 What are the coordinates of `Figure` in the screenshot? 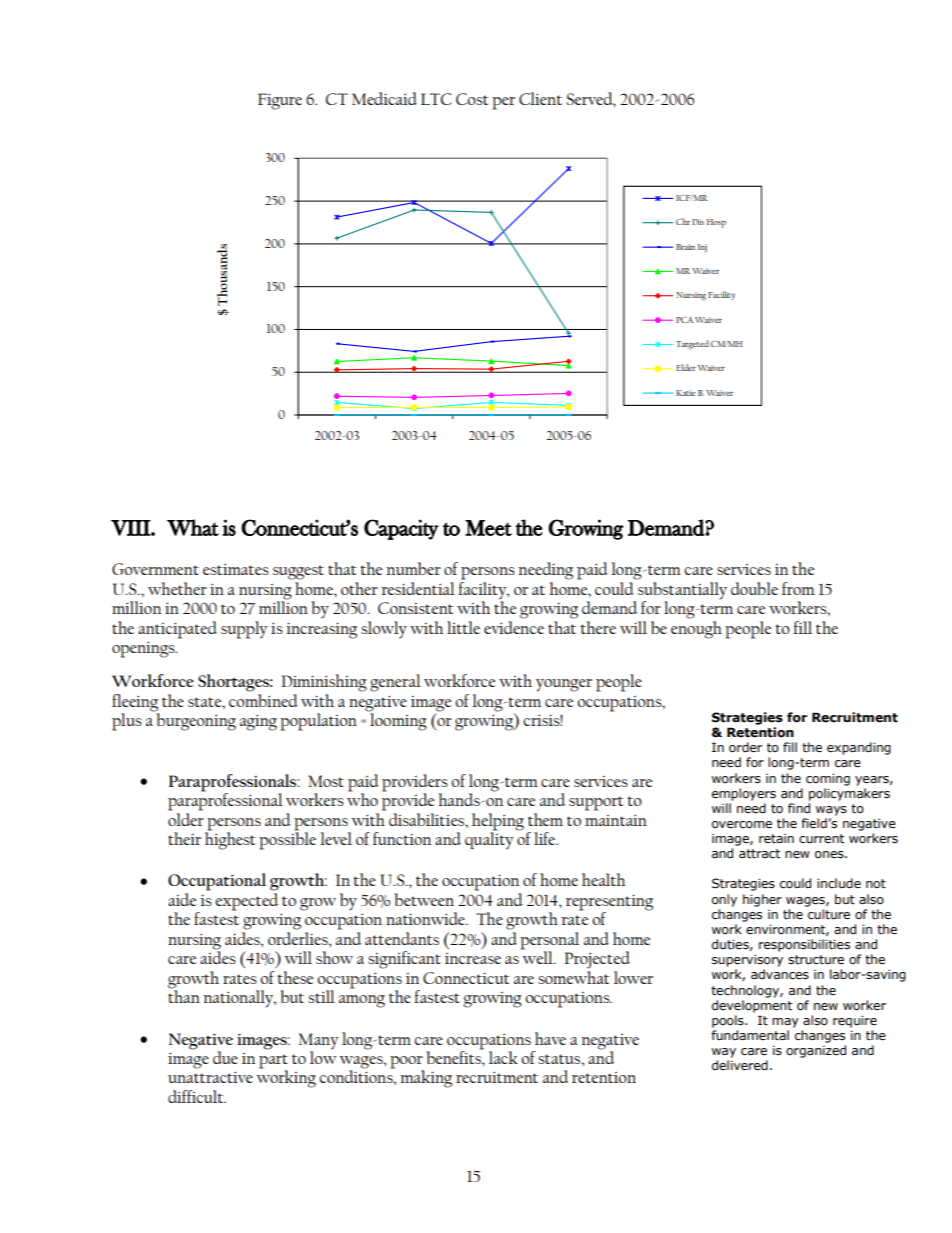 It's located at (280, 101).
